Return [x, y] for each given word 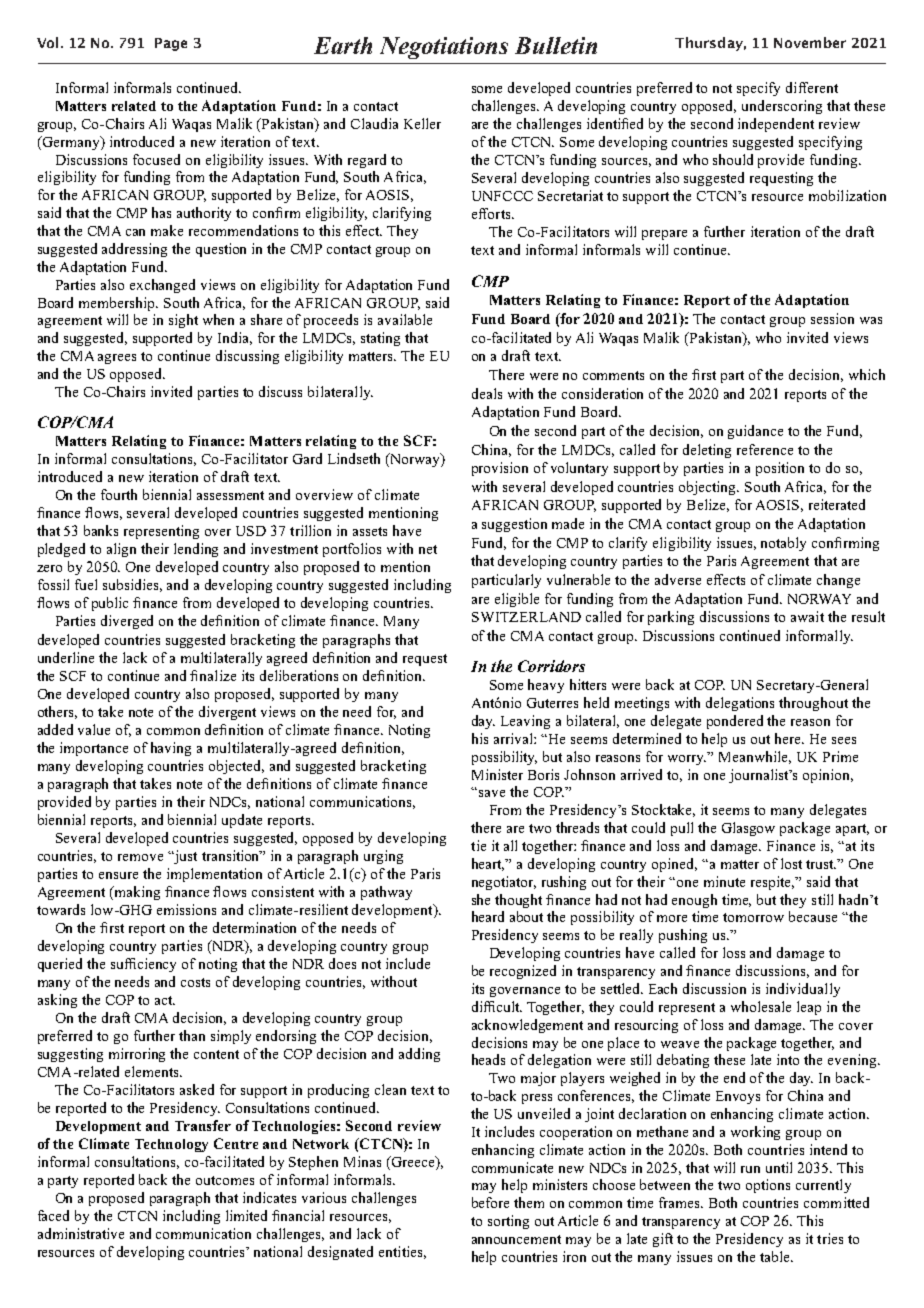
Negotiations [444, 48]
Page [171, 44]
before [490, 1202]
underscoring [782, 107]
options [768, 1186]
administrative [81, 1233]
